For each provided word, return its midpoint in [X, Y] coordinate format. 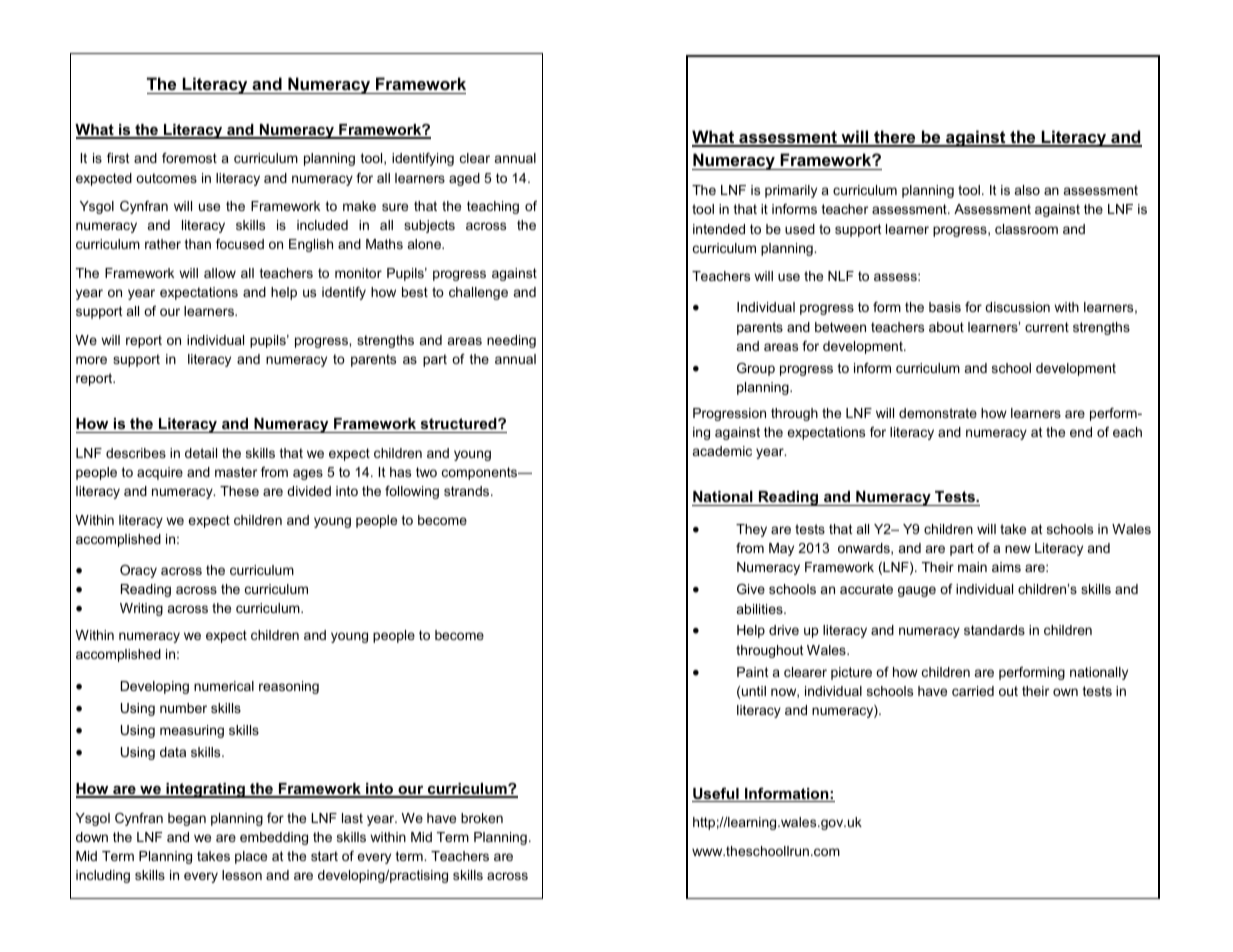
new [1018, 549]
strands [468, 491]
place [251, 857]
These [239, 491]
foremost [189, 158]
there [895, 138]
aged [464, 179]
